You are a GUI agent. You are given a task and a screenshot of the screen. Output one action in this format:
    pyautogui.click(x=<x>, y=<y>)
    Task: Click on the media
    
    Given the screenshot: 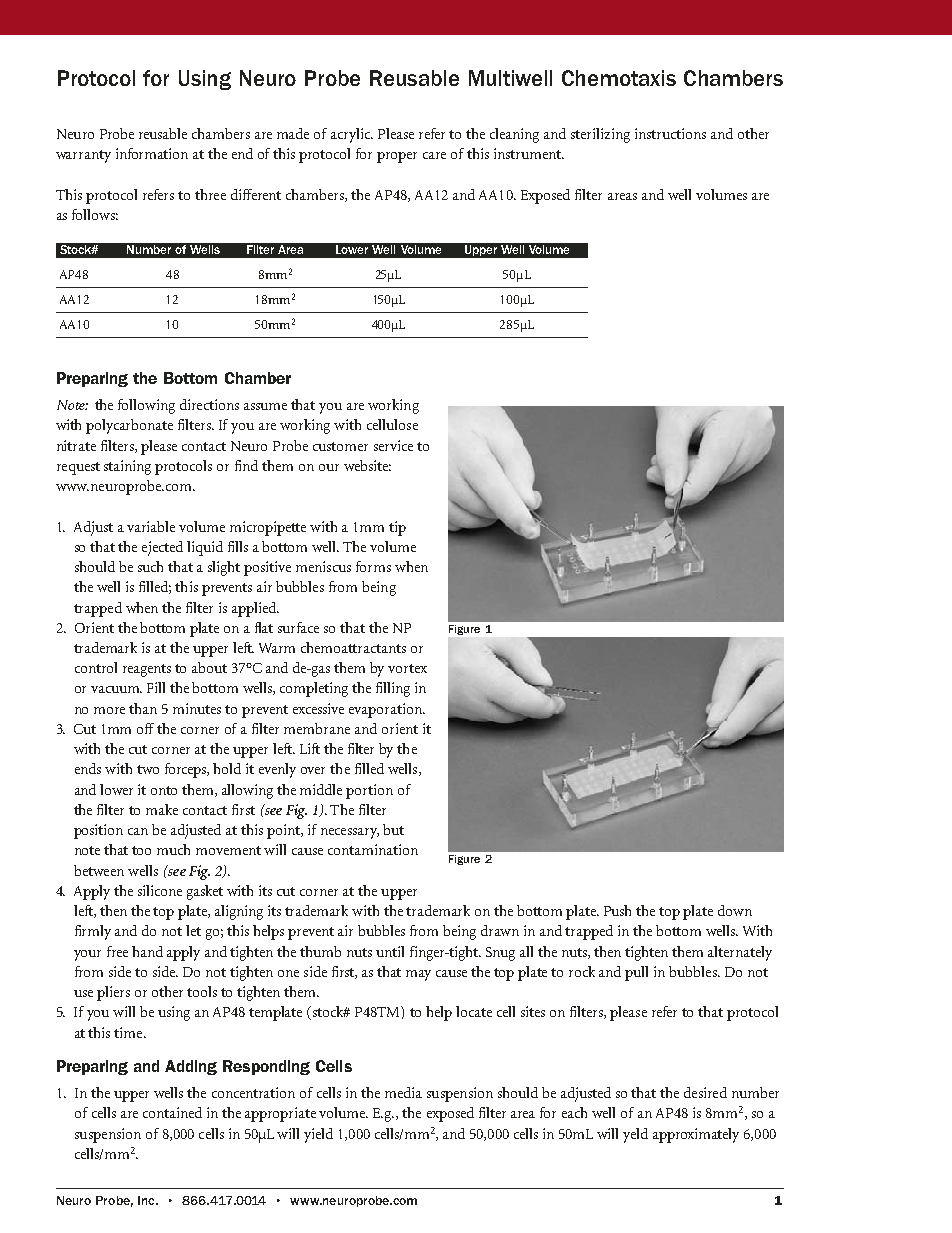 What is the action you would take?
    pyautogui.click(x=403, y=1092)
